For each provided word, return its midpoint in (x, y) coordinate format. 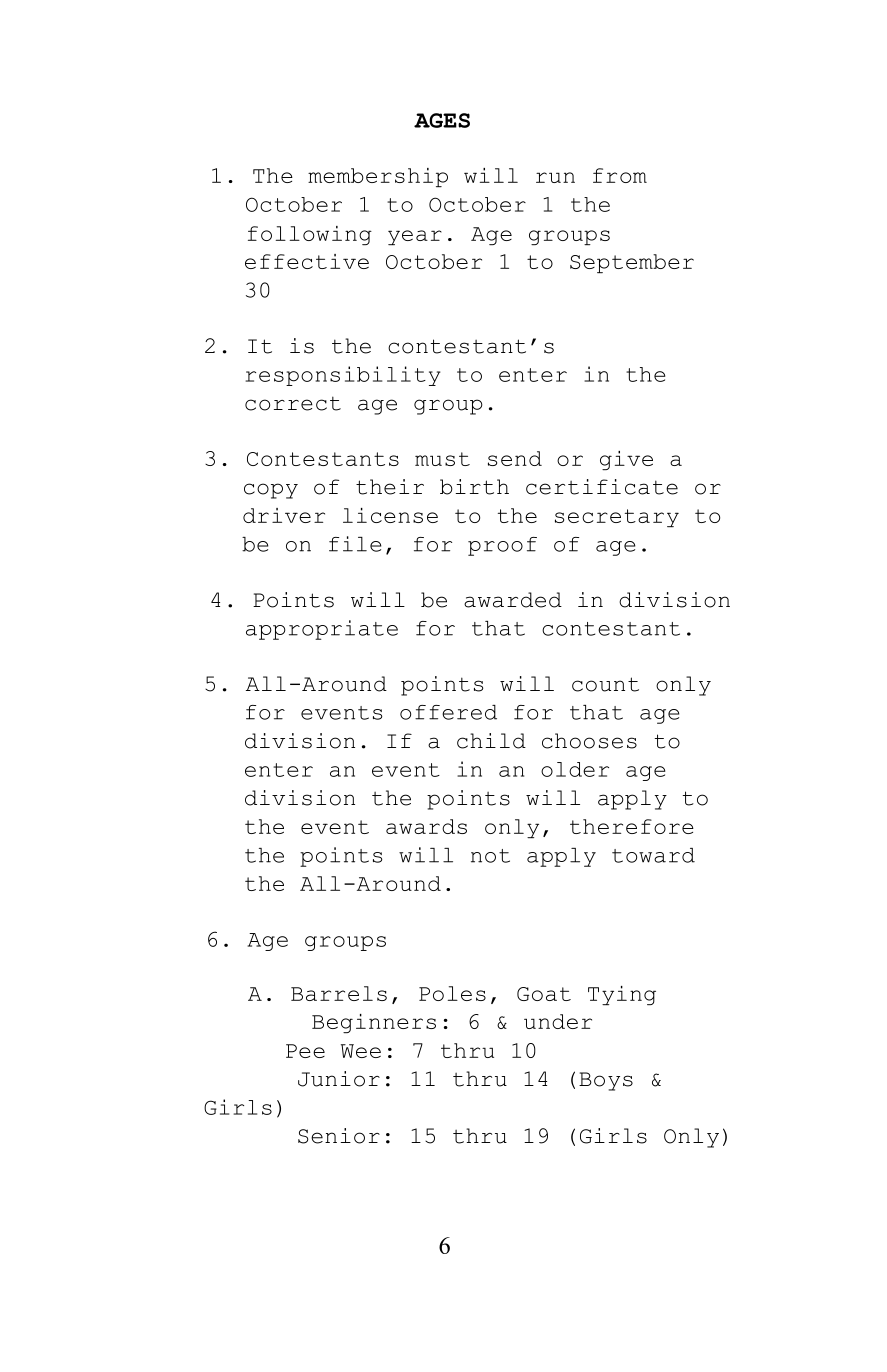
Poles (452, 993)
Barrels (339, 993)
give (626, 460)
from (620, 175)
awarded (513, 600)
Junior (339, 1079)
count (605, 684)
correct (293, 403)
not (490, 856)
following (310, 235)
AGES (442, 120)
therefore (632, 826)
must (442, 459)
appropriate (322, 630)
